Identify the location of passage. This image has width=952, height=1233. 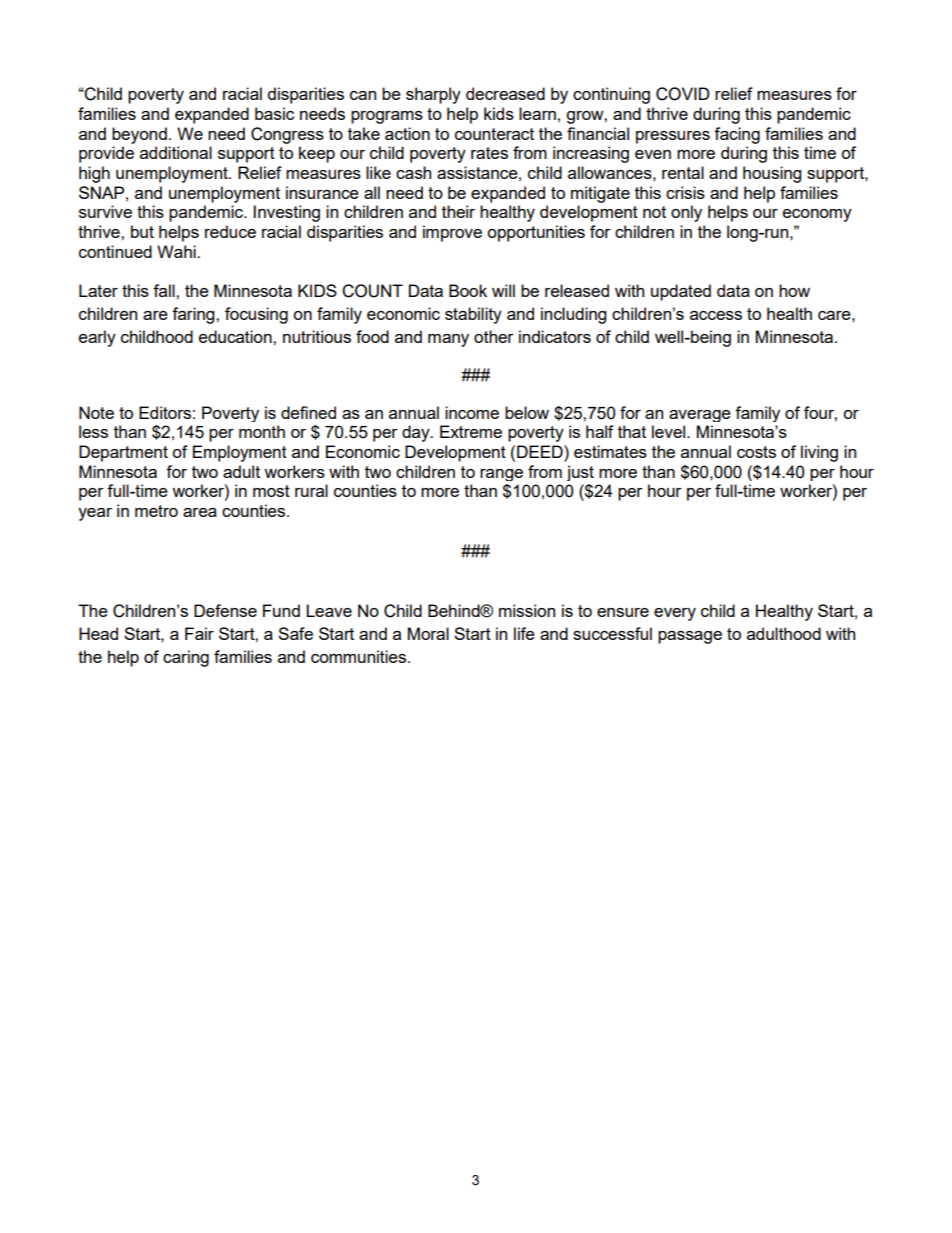
(690, 637).
